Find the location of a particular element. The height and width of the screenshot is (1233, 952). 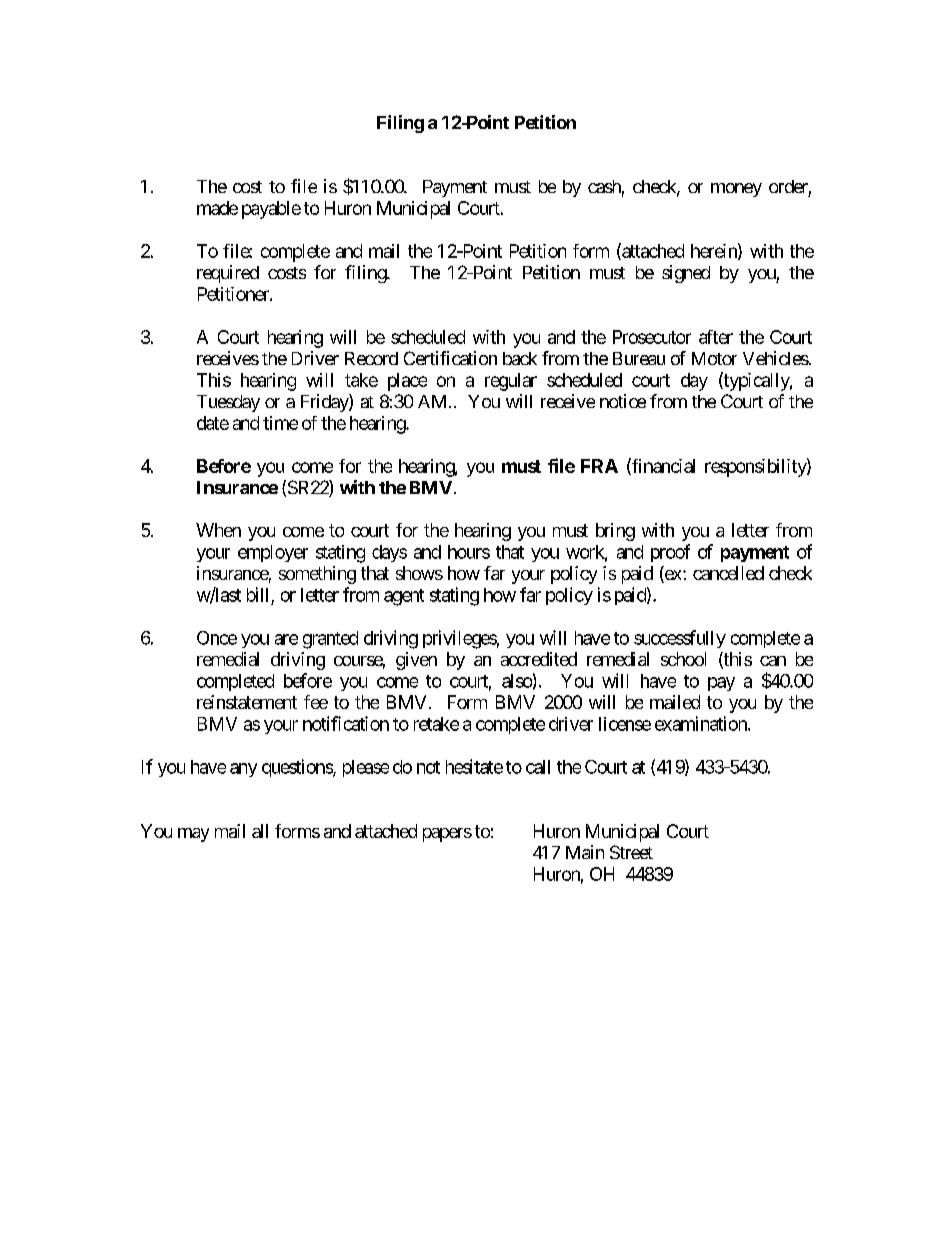

are is located at coordinates (286, 639).
